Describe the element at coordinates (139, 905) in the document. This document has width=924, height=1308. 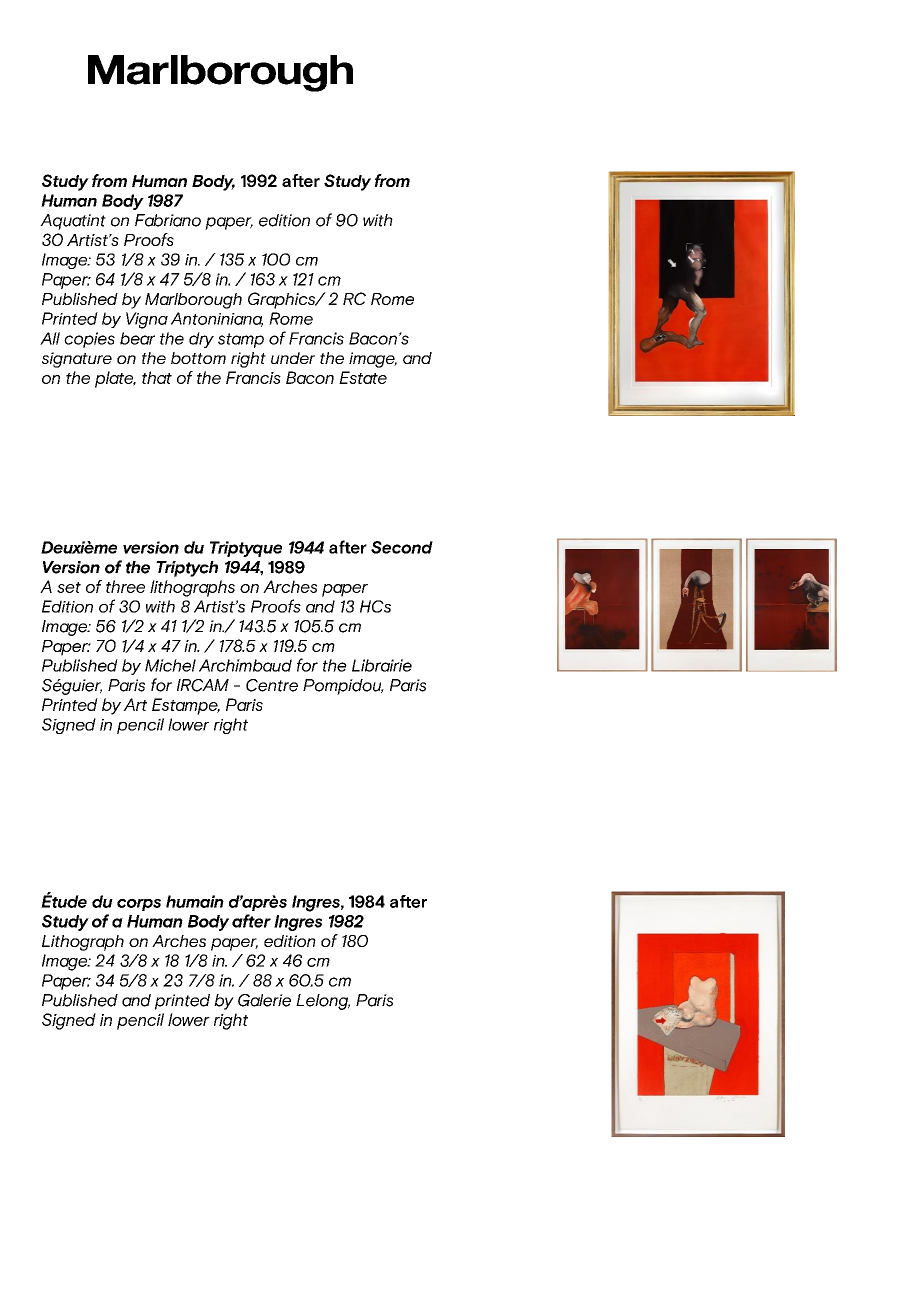
I see `corps` at that location.
